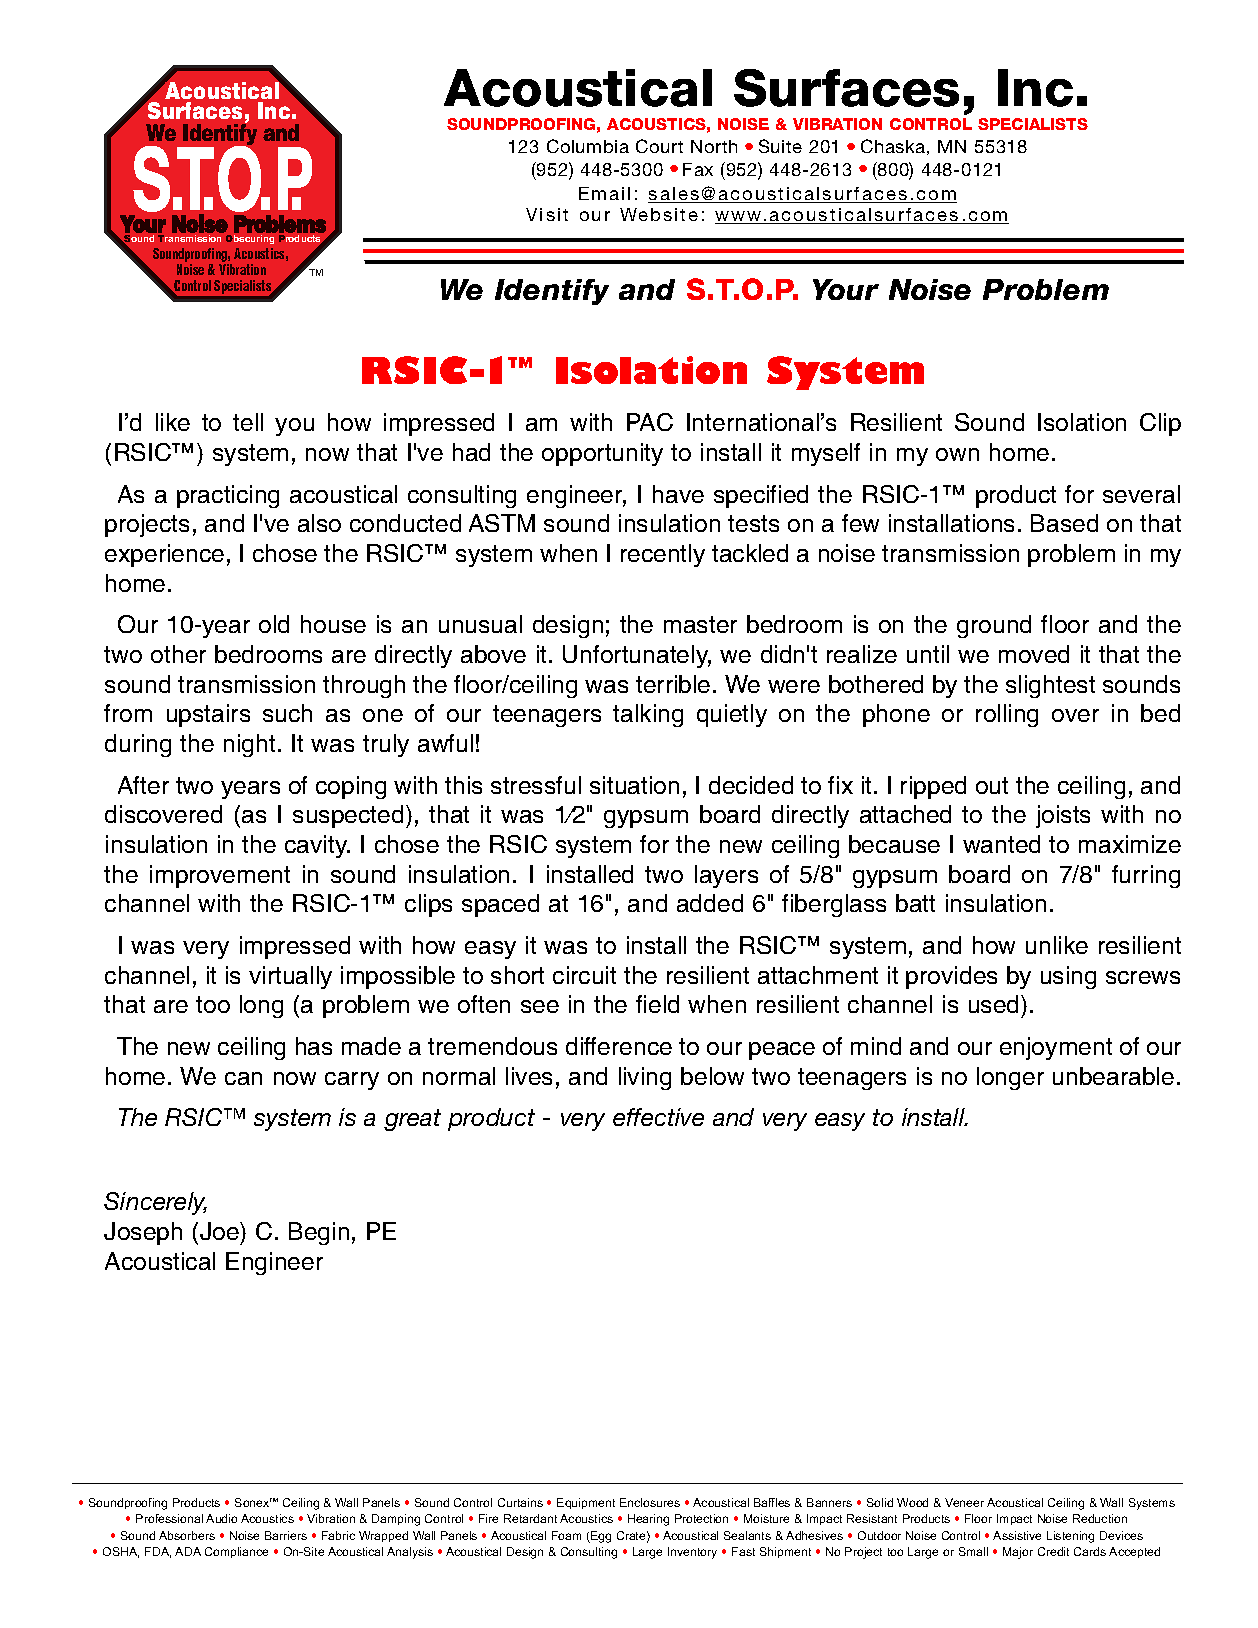  What do you see at coordinates (648, 1520) in the document?
I see `Hearing` at bounding box center [648, 1520].
